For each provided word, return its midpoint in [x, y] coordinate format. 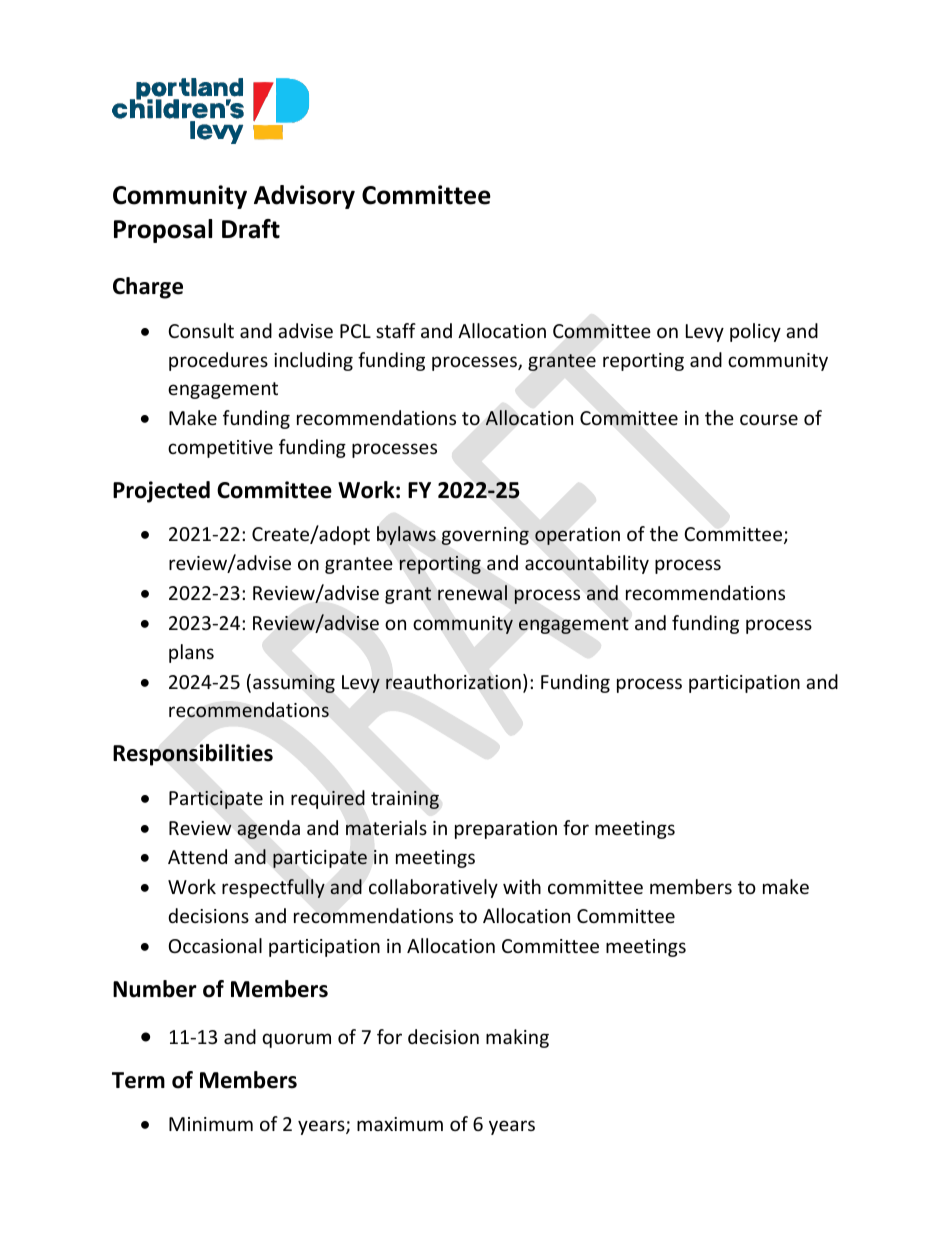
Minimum [211, 1124]
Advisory [304, 197]
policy [755, 332]
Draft [251, 229]
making [517, 1038]
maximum [400, 1124]
